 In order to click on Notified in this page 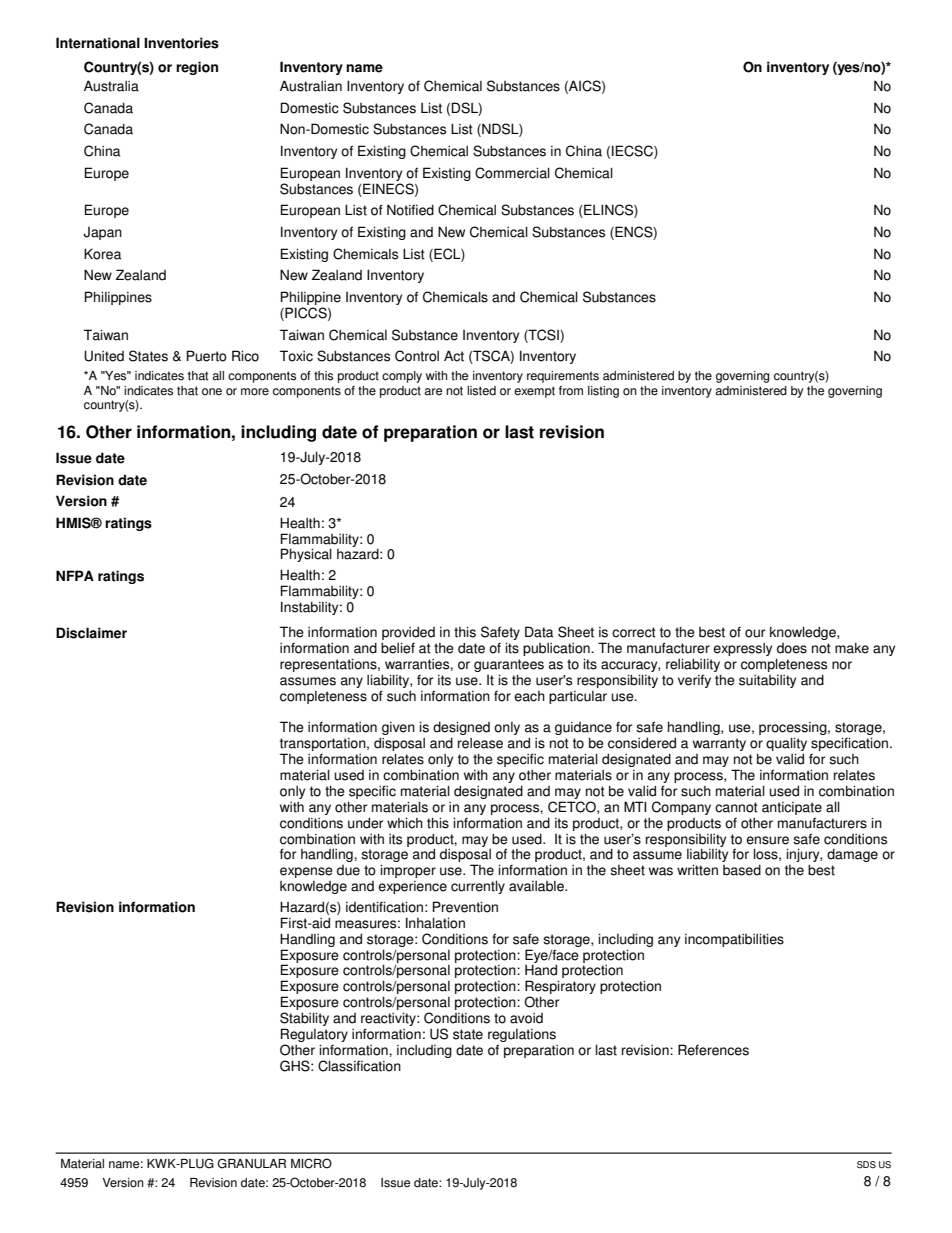, I will do `click(410, 210)`.
